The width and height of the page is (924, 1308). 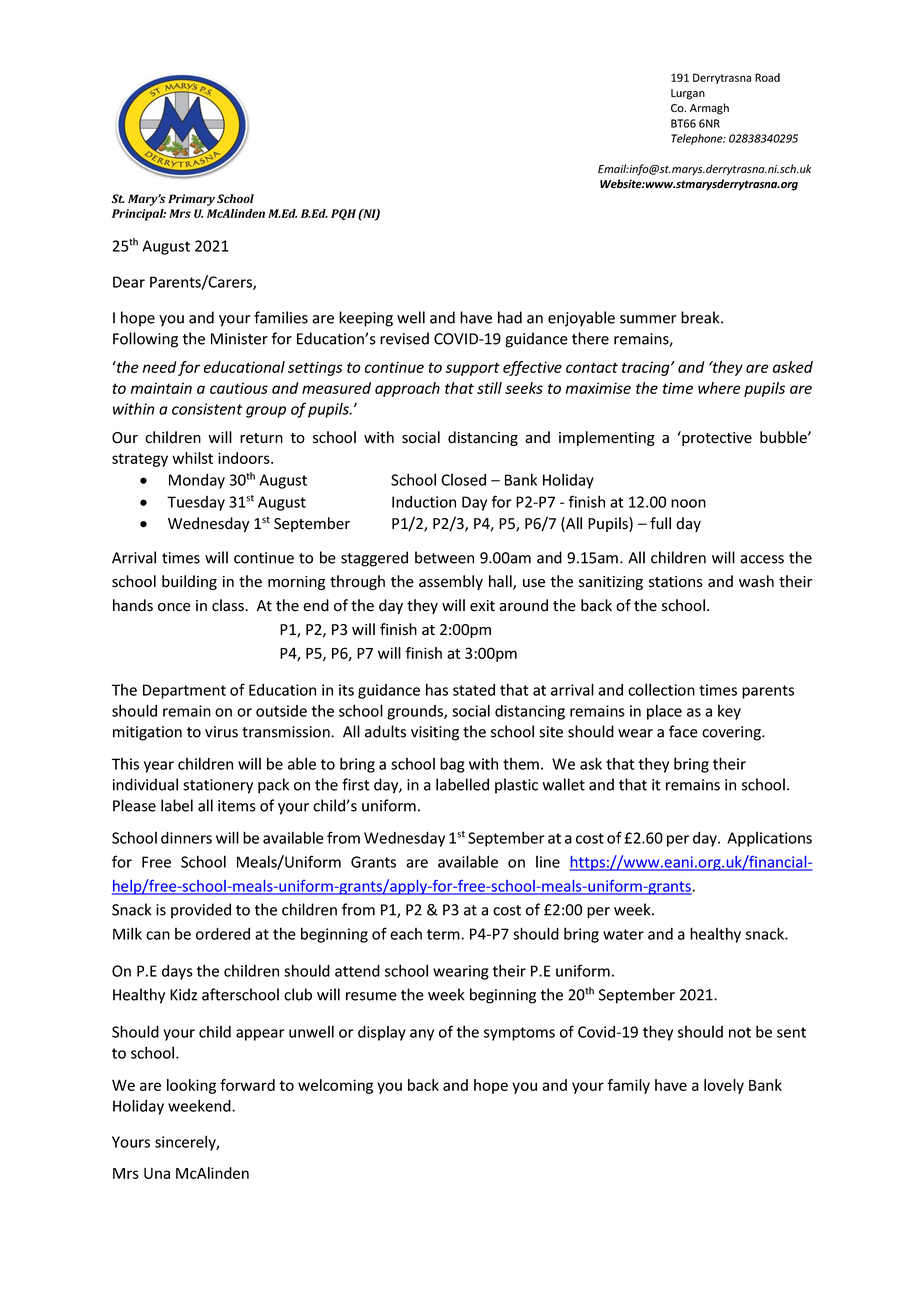 What do you see at coordinates (422, 1035) in the page?
I see `any` at bounding box center [422, 1035].
